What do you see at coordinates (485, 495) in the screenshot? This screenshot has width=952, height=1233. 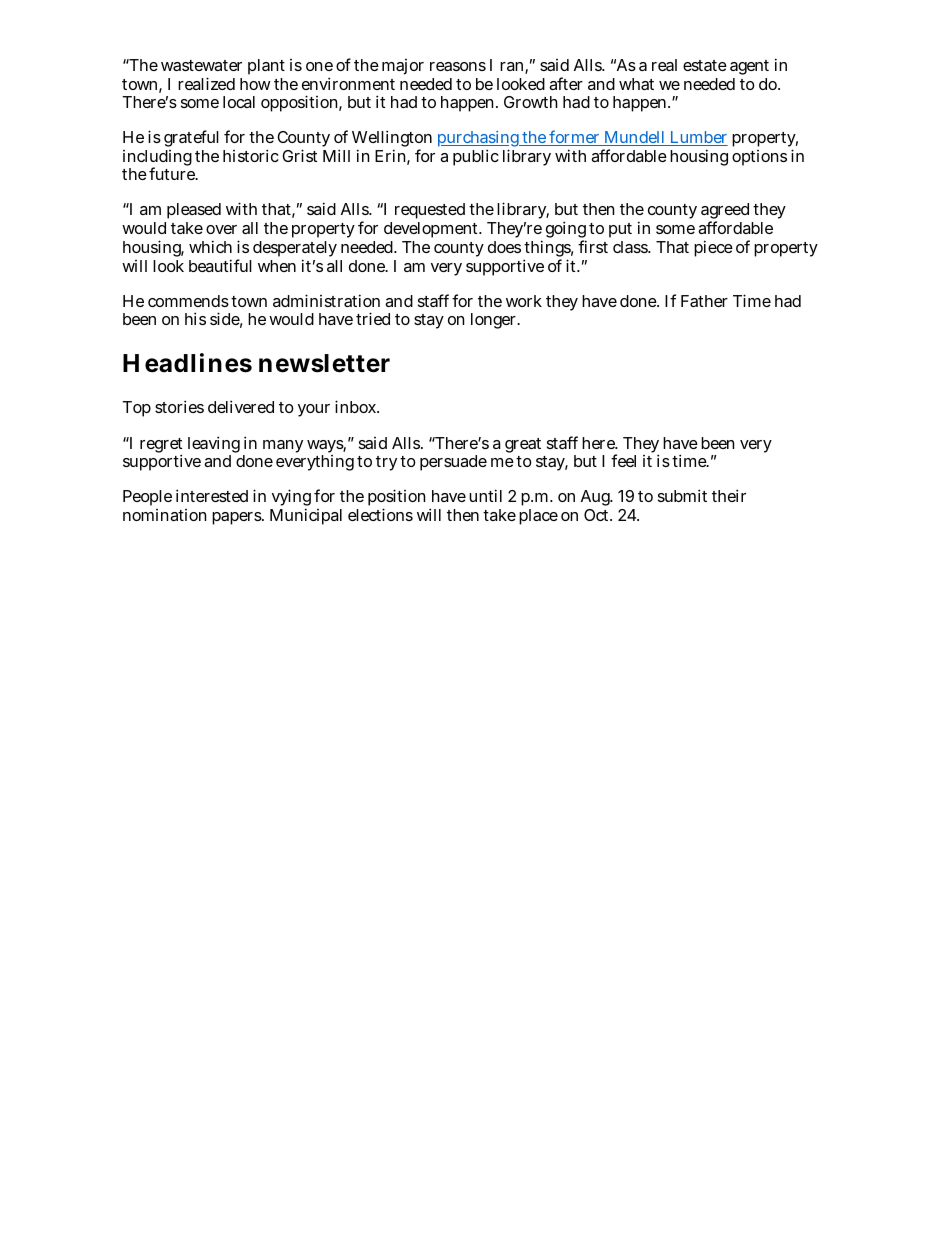 I see `until` at bounding box center [485, 495].
